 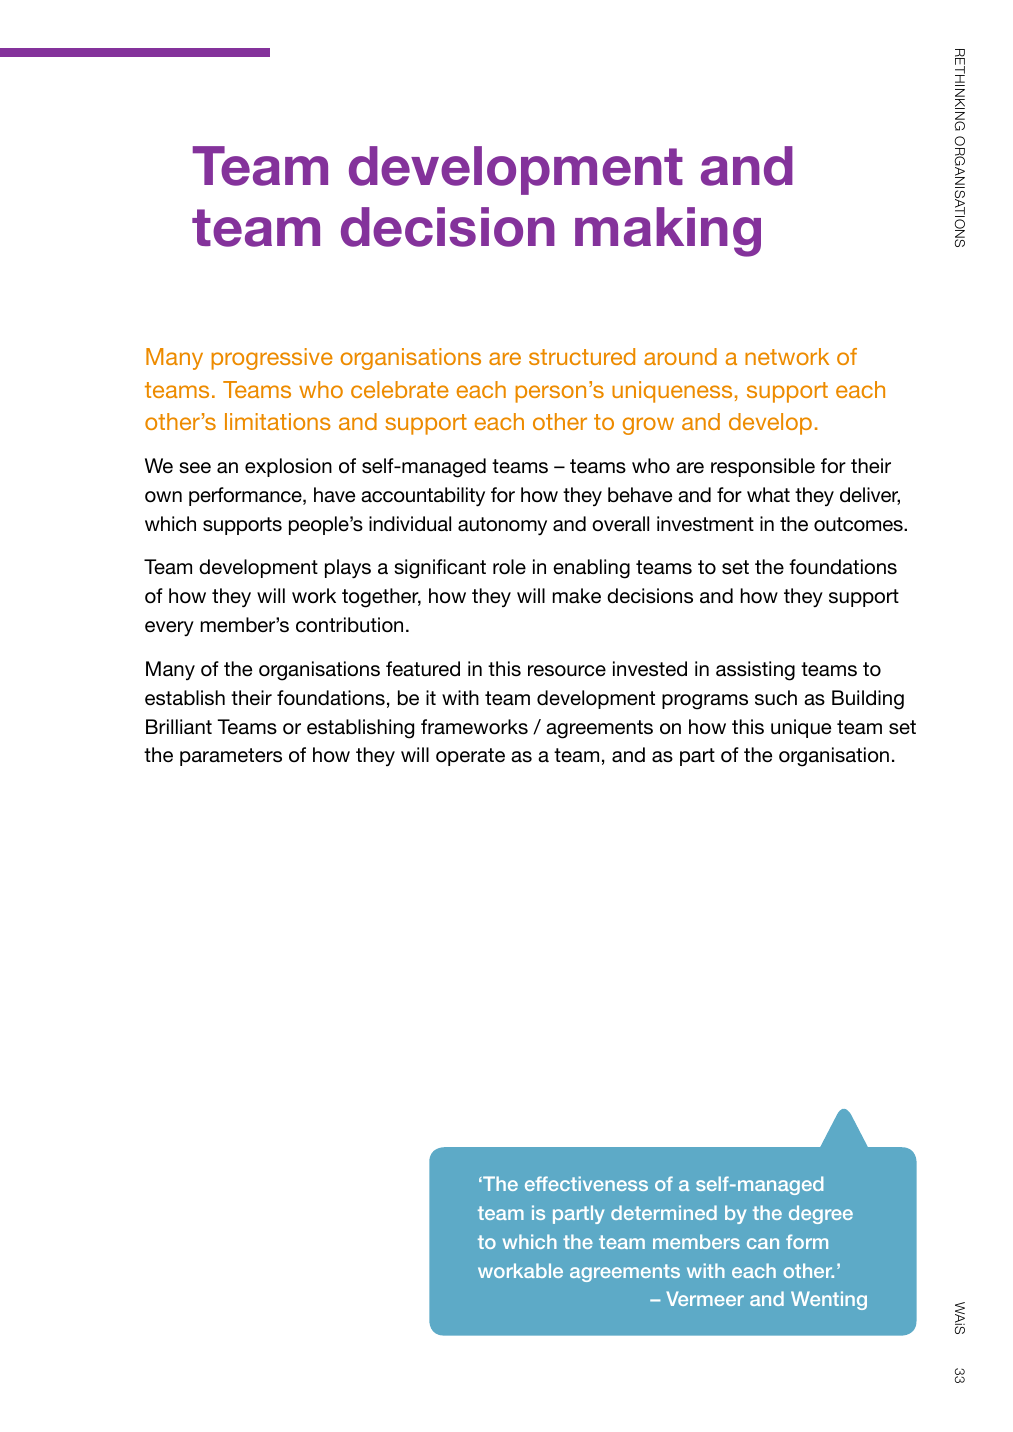 I want to click on effectiveness, so click(x=586, y=1183).
